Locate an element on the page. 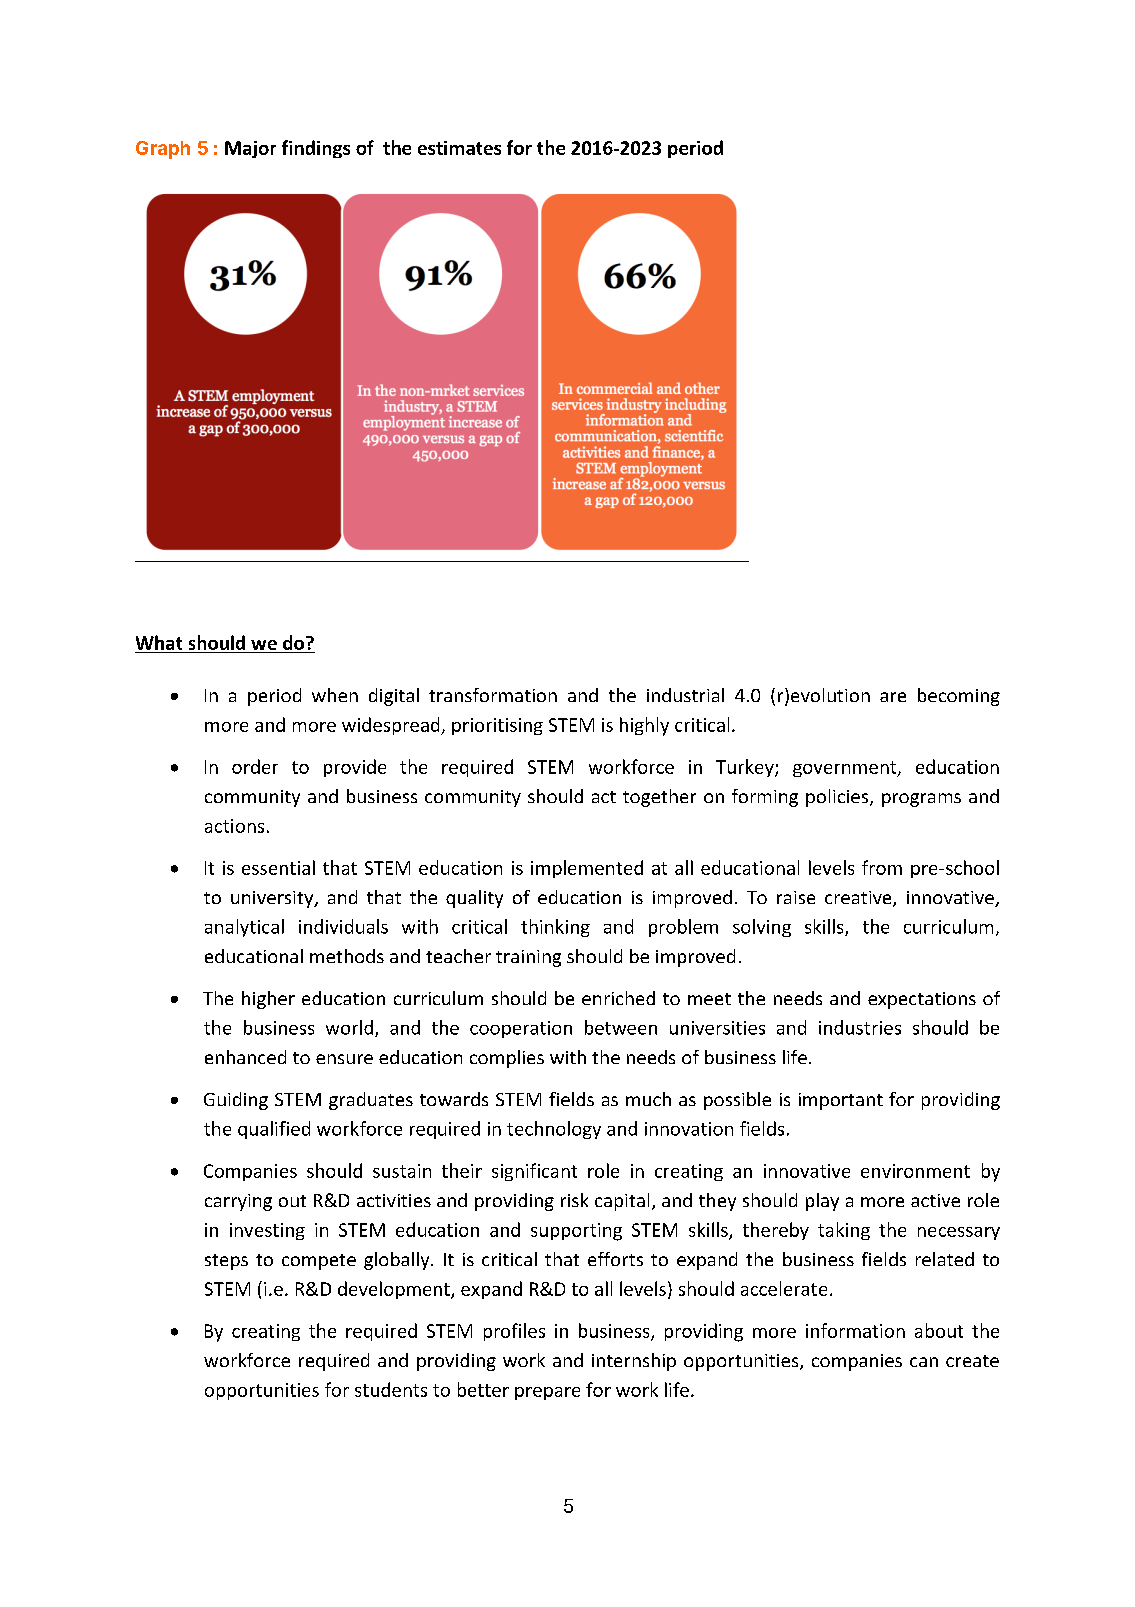 The width and height of the document is (1135, 1607). expectations is located at coordinates (922, 1000).
